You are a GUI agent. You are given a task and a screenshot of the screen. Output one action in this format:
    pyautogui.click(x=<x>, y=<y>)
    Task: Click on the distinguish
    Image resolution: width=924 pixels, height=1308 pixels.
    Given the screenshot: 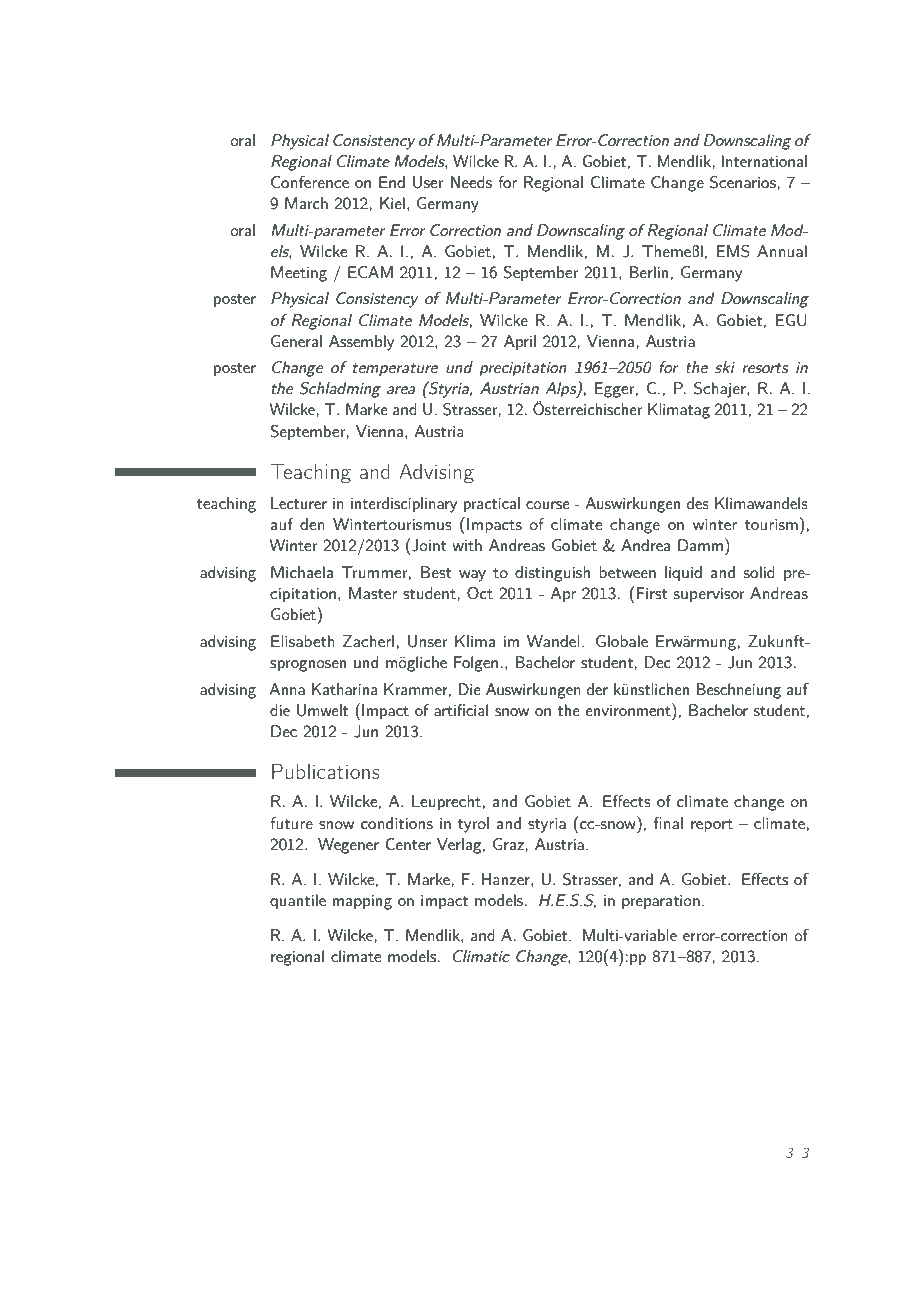 What is the action you would take?
    pyautogui.click(x=552, y=574)
